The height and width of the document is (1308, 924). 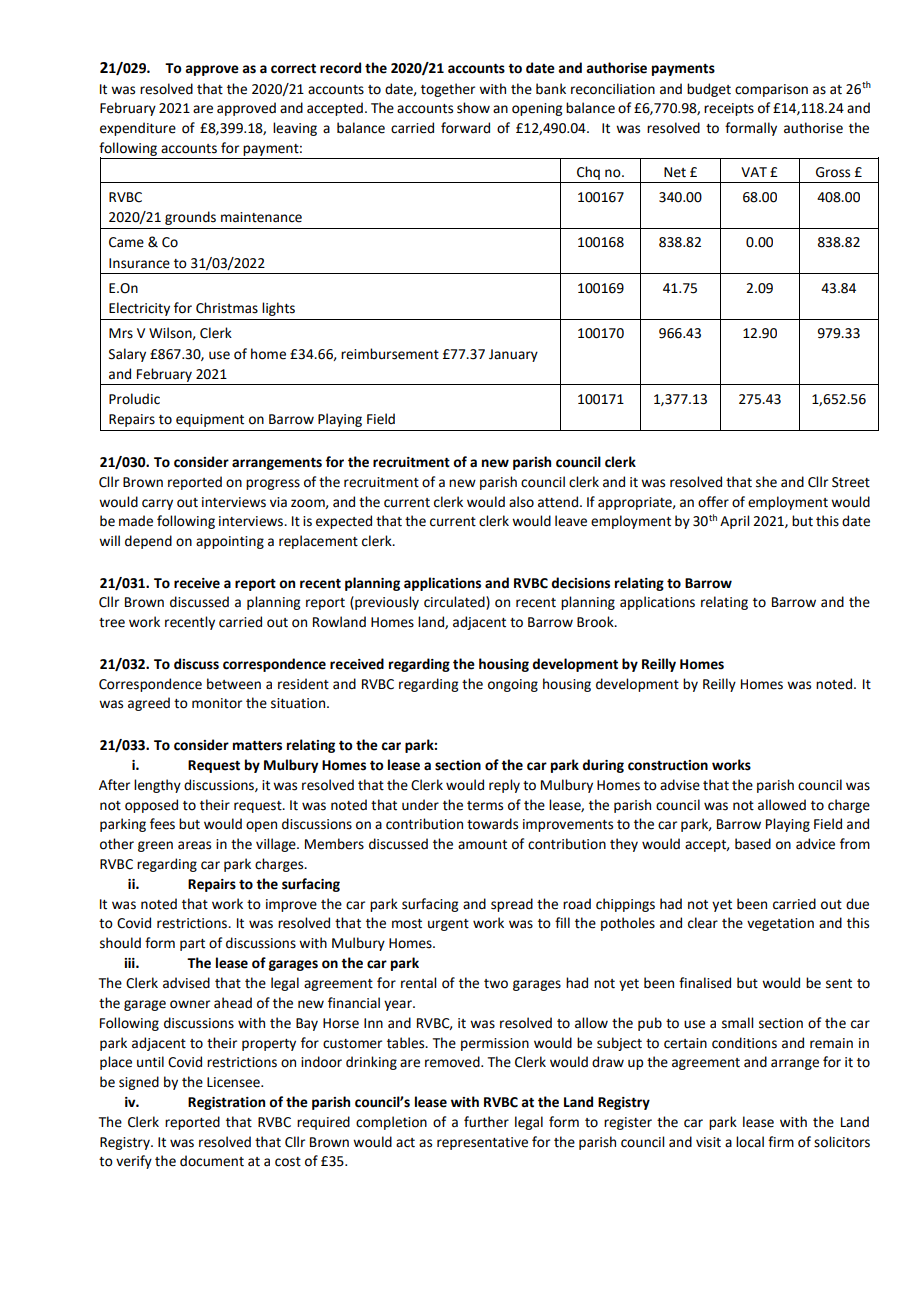 I want to click on equipment, so click(x=210, y=420).
